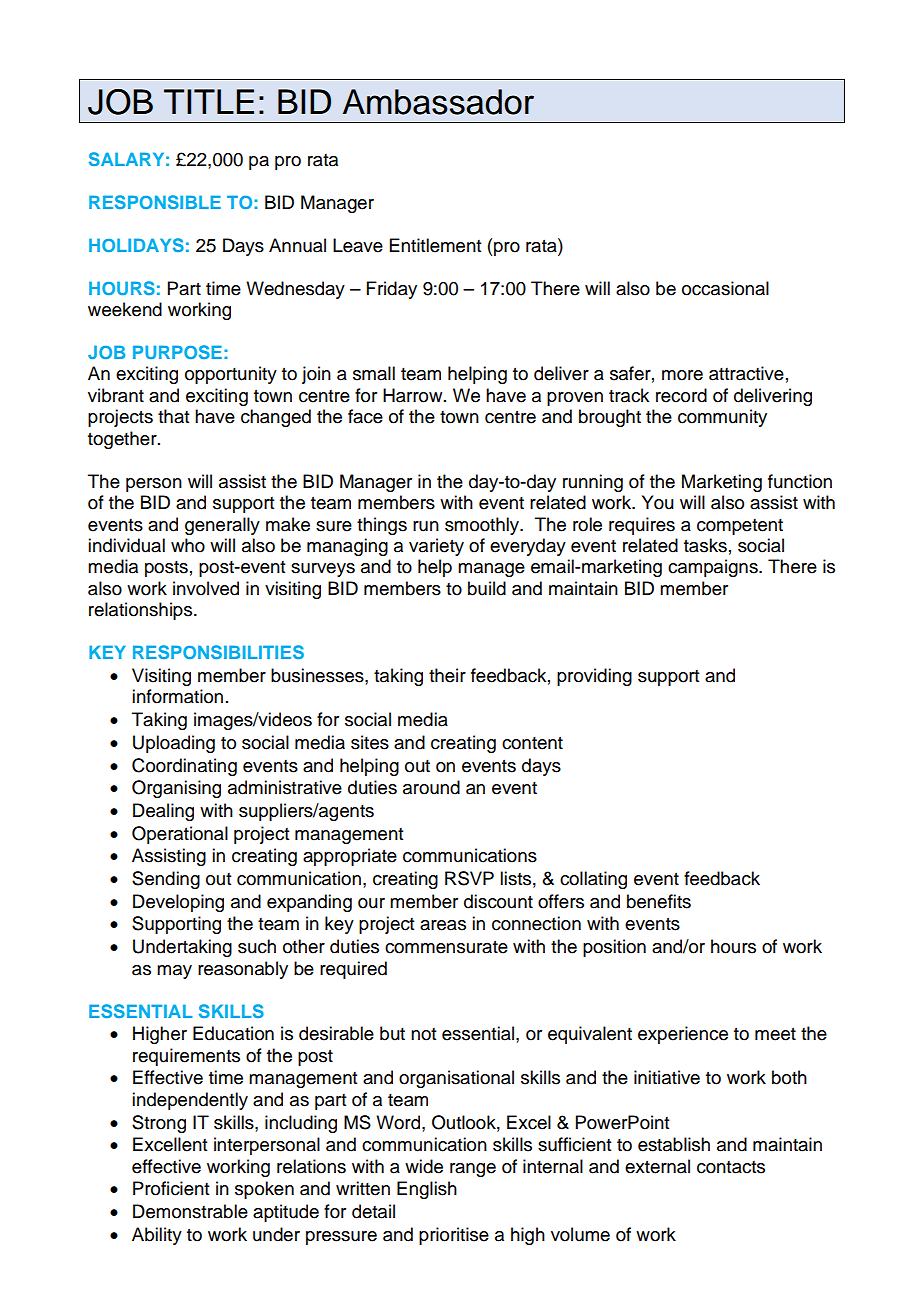 The height and width of the image is (1309, 924). What do you see at coordinates (659, 901) in the image?
I see `benefits` at bounding box center [659, 901].
